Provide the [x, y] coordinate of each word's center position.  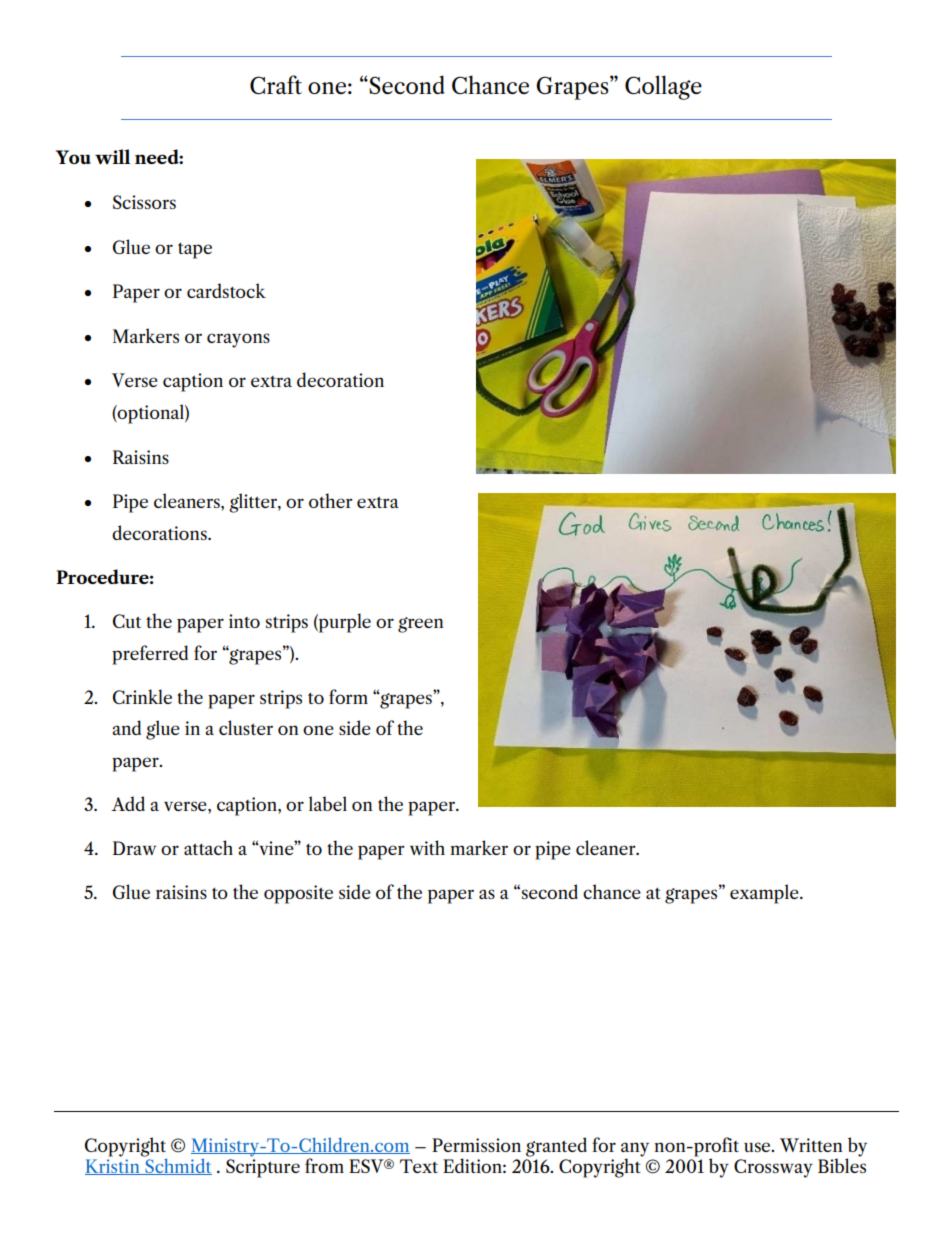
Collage [663, 87]
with [427, 847]
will [112, 156]
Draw [134, 848]
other [331, 500]
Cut [127, 621]
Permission [476, 1145]
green [421, 625]
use [758, 1147]
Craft [276, 84]
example [765, 894]
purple [344, 623]
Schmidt [177, 1165]
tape [195, 251]
